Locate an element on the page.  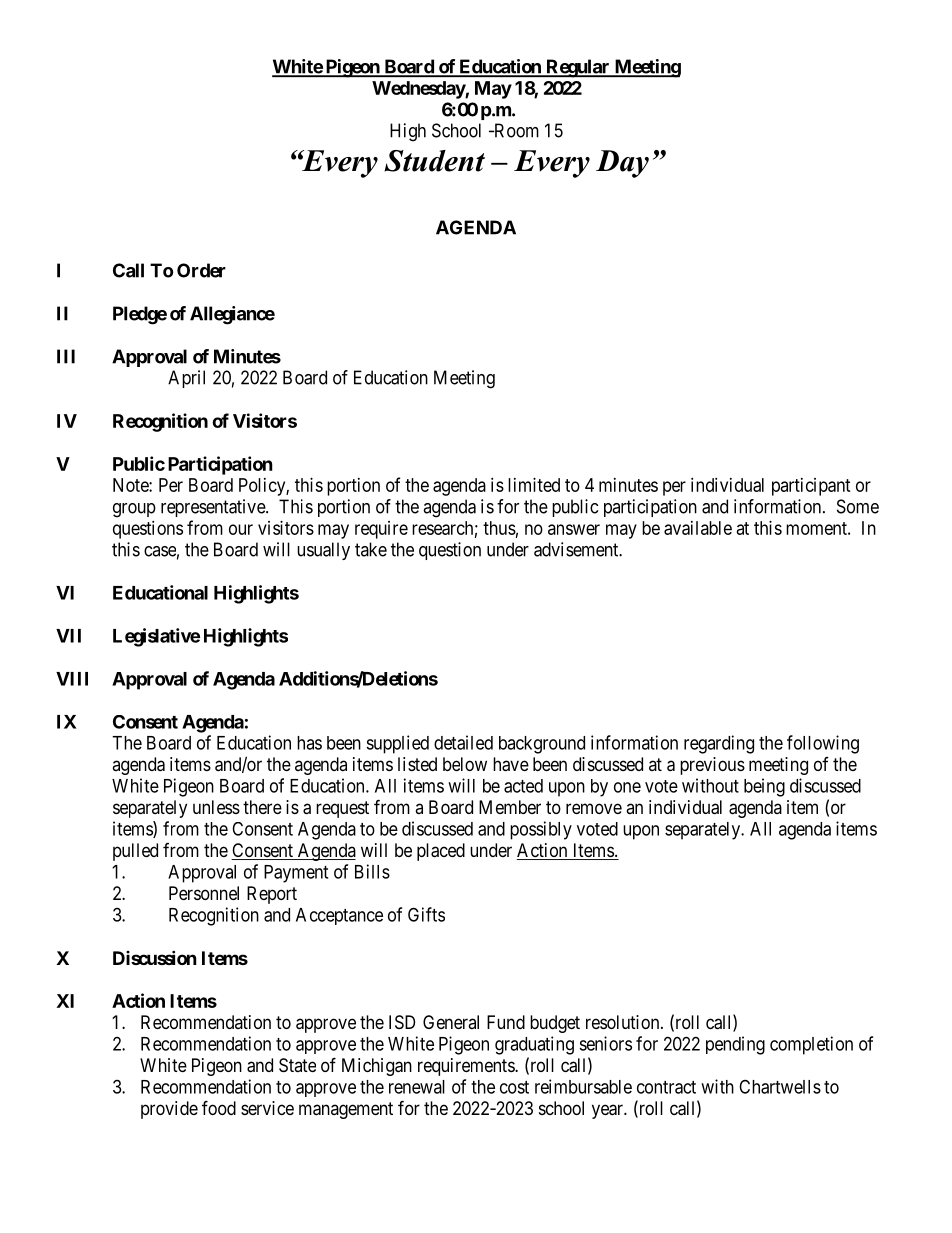
placed is located at coordinates (441, 852).
